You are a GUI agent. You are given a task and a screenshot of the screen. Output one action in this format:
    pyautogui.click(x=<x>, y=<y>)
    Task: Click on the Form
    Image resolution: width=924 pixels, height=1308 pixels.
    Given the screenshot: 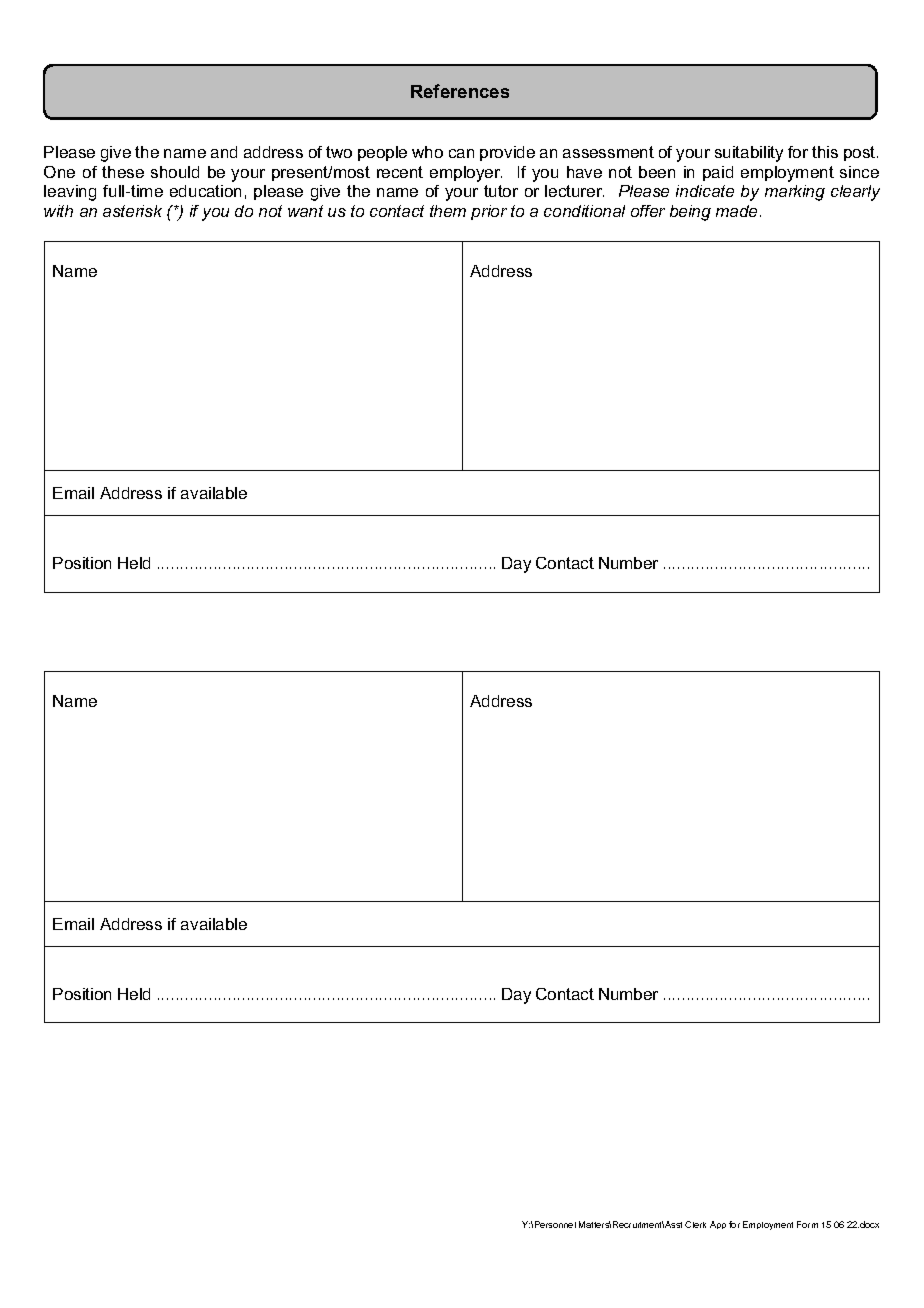 What is the action you would take?
    pyautogui.click(x=807, y=1224)
